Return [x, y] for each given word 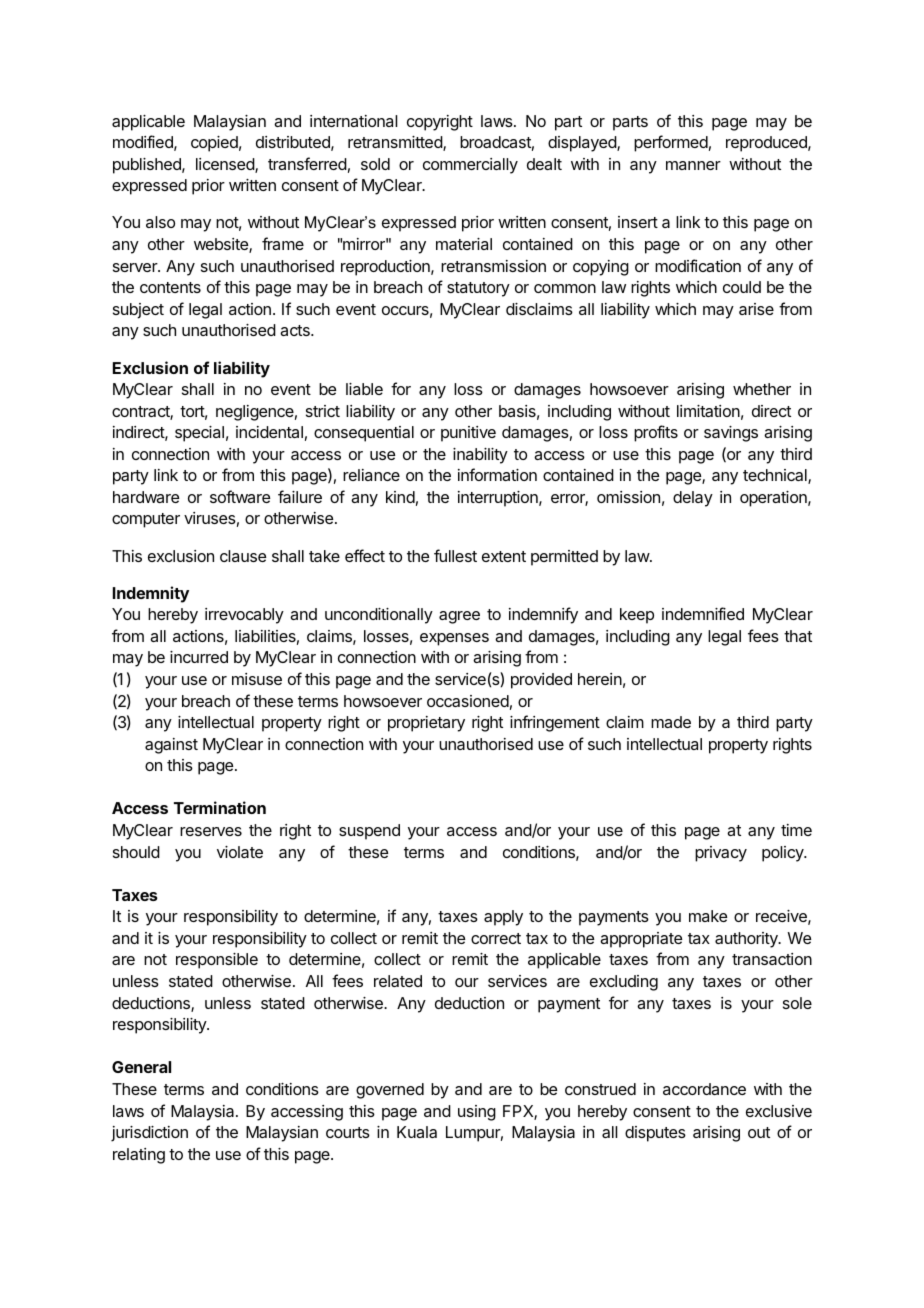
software [240, 496]
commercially [470, 166]
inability [480, 456]
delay [693, 499]
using [477, 1113]
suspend [369, 832]
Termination [220, 807]
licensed [226, 165]
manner [693, 165]
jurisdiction [149, 1134]
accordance [704, 1089]
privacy [721, 854]
